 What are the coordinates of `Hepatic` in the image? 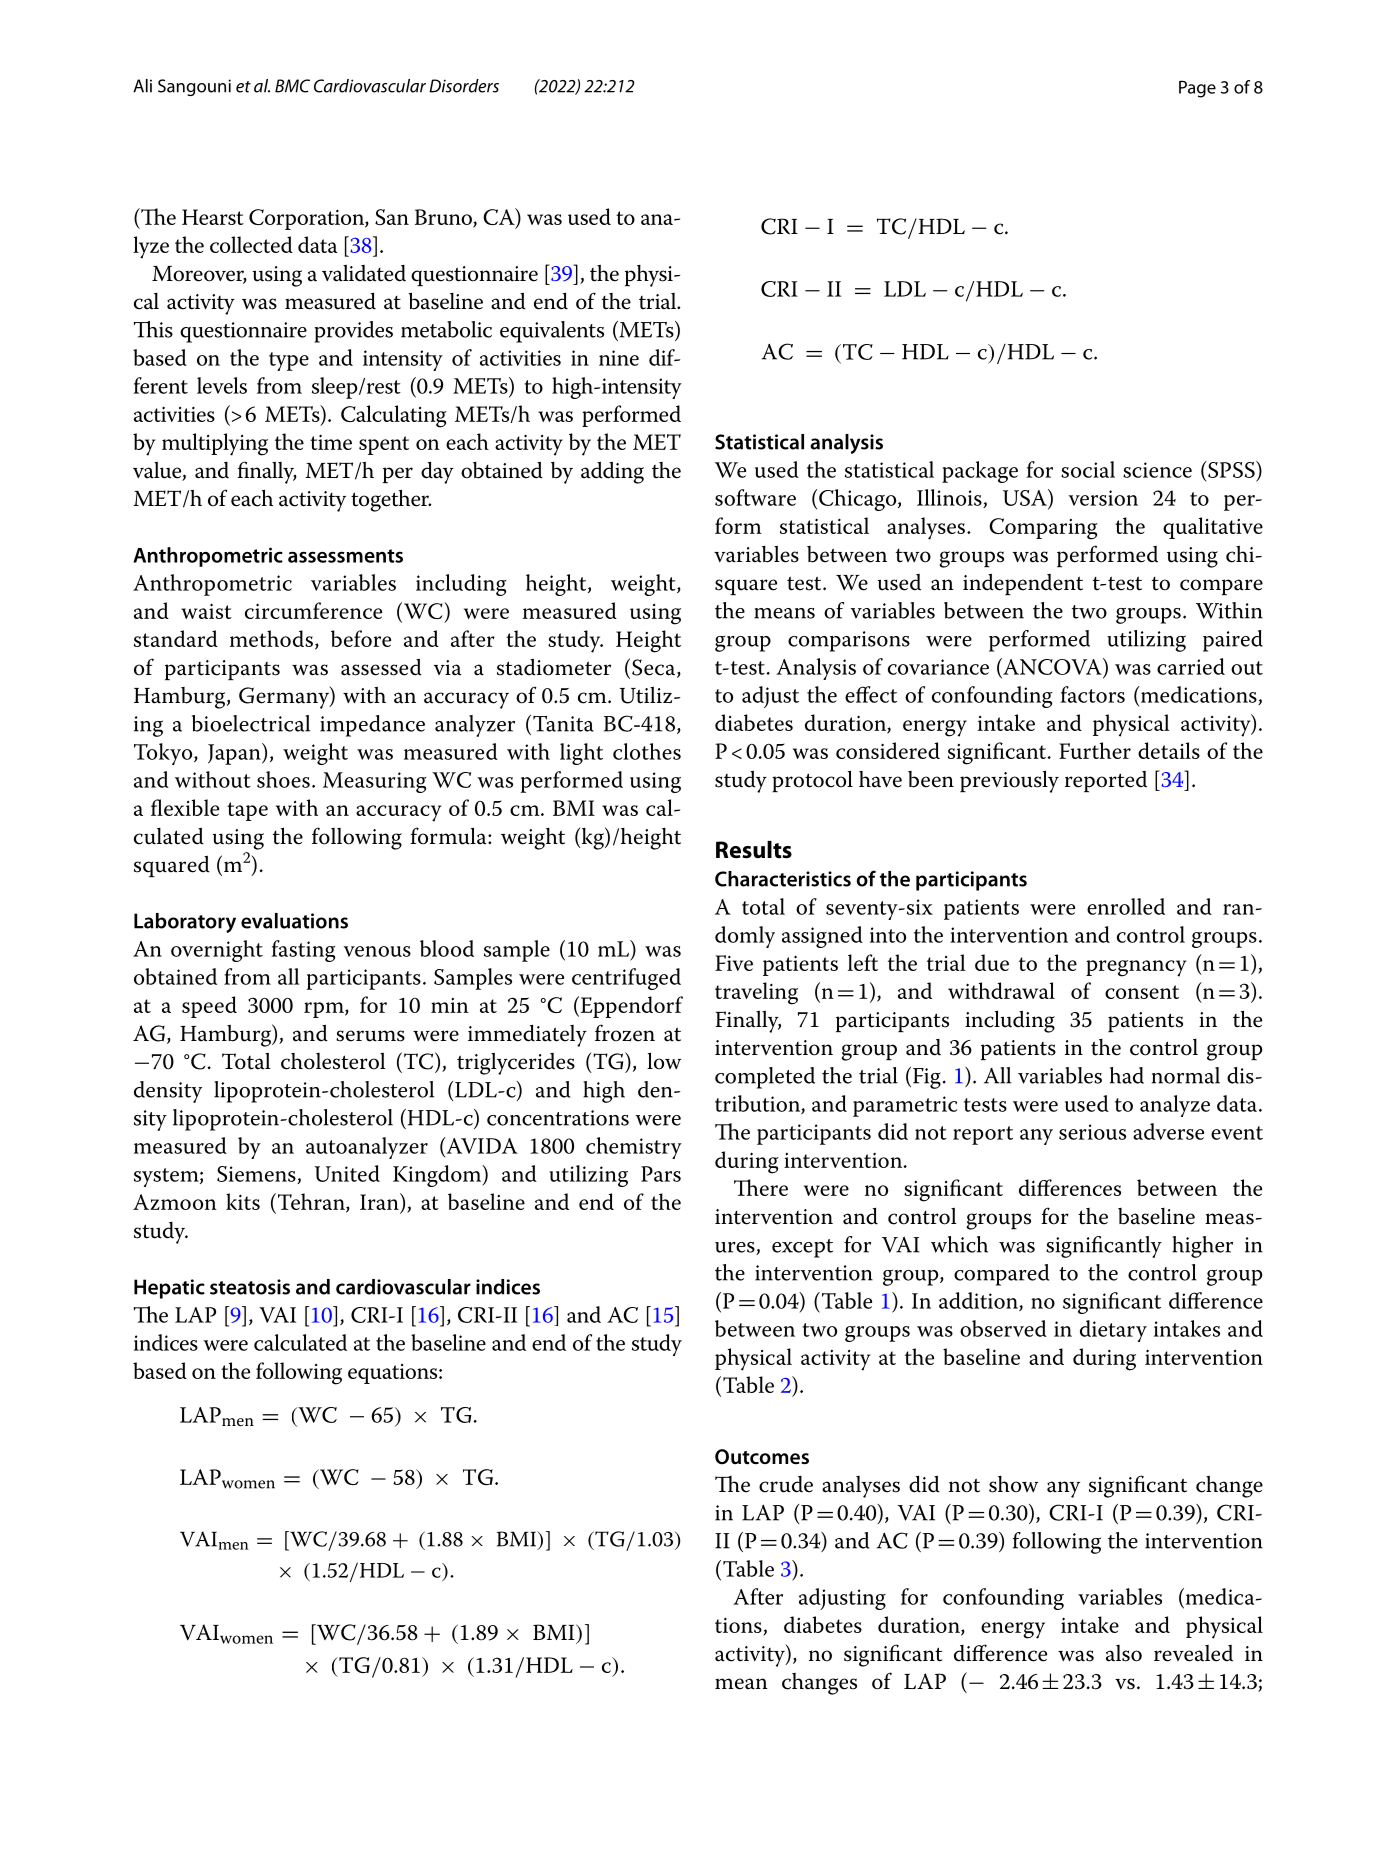 It's located at (169, 1289).
